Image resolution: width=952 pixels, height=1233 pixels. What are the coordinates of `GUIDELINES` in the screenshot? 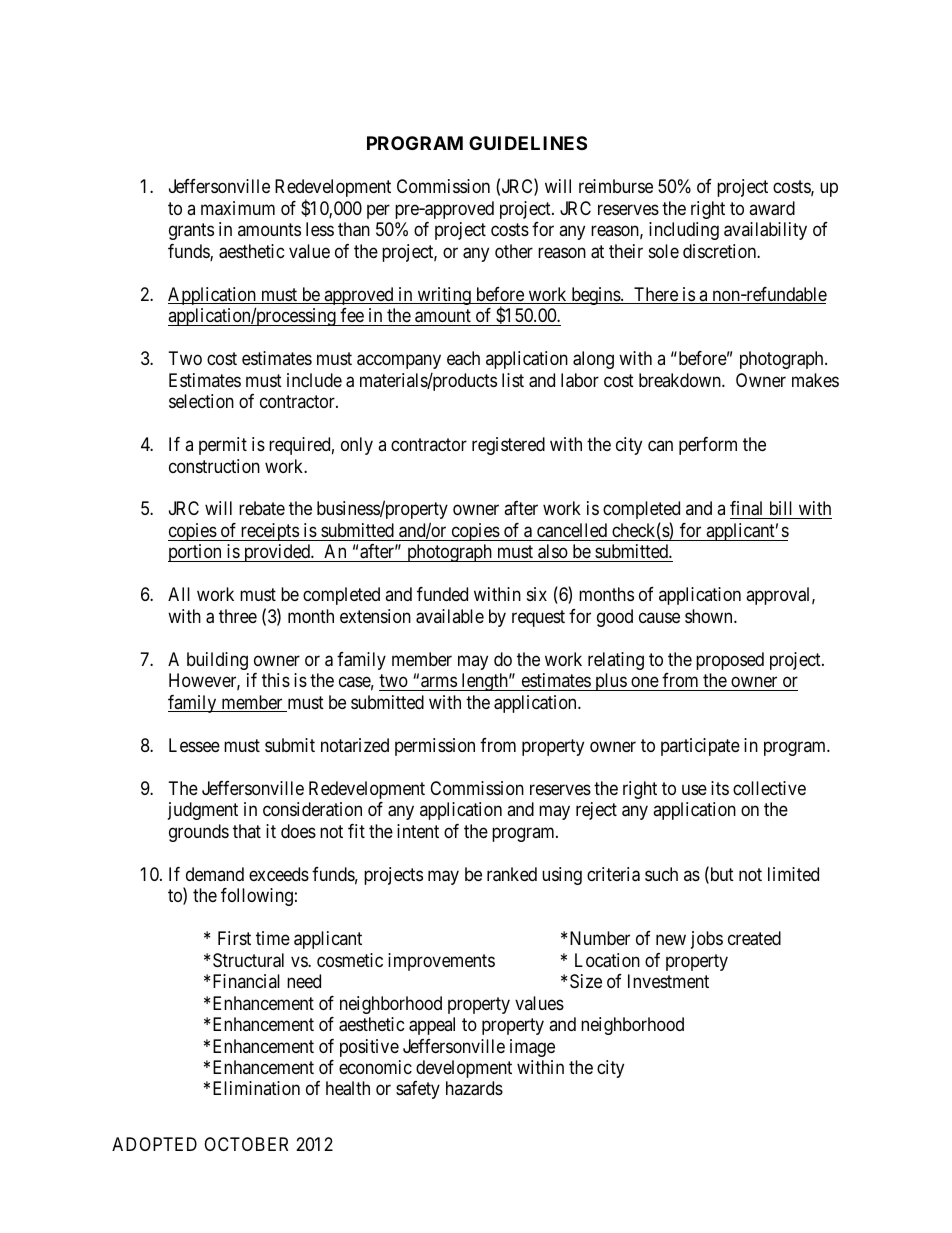 It's located at (528, 143).
